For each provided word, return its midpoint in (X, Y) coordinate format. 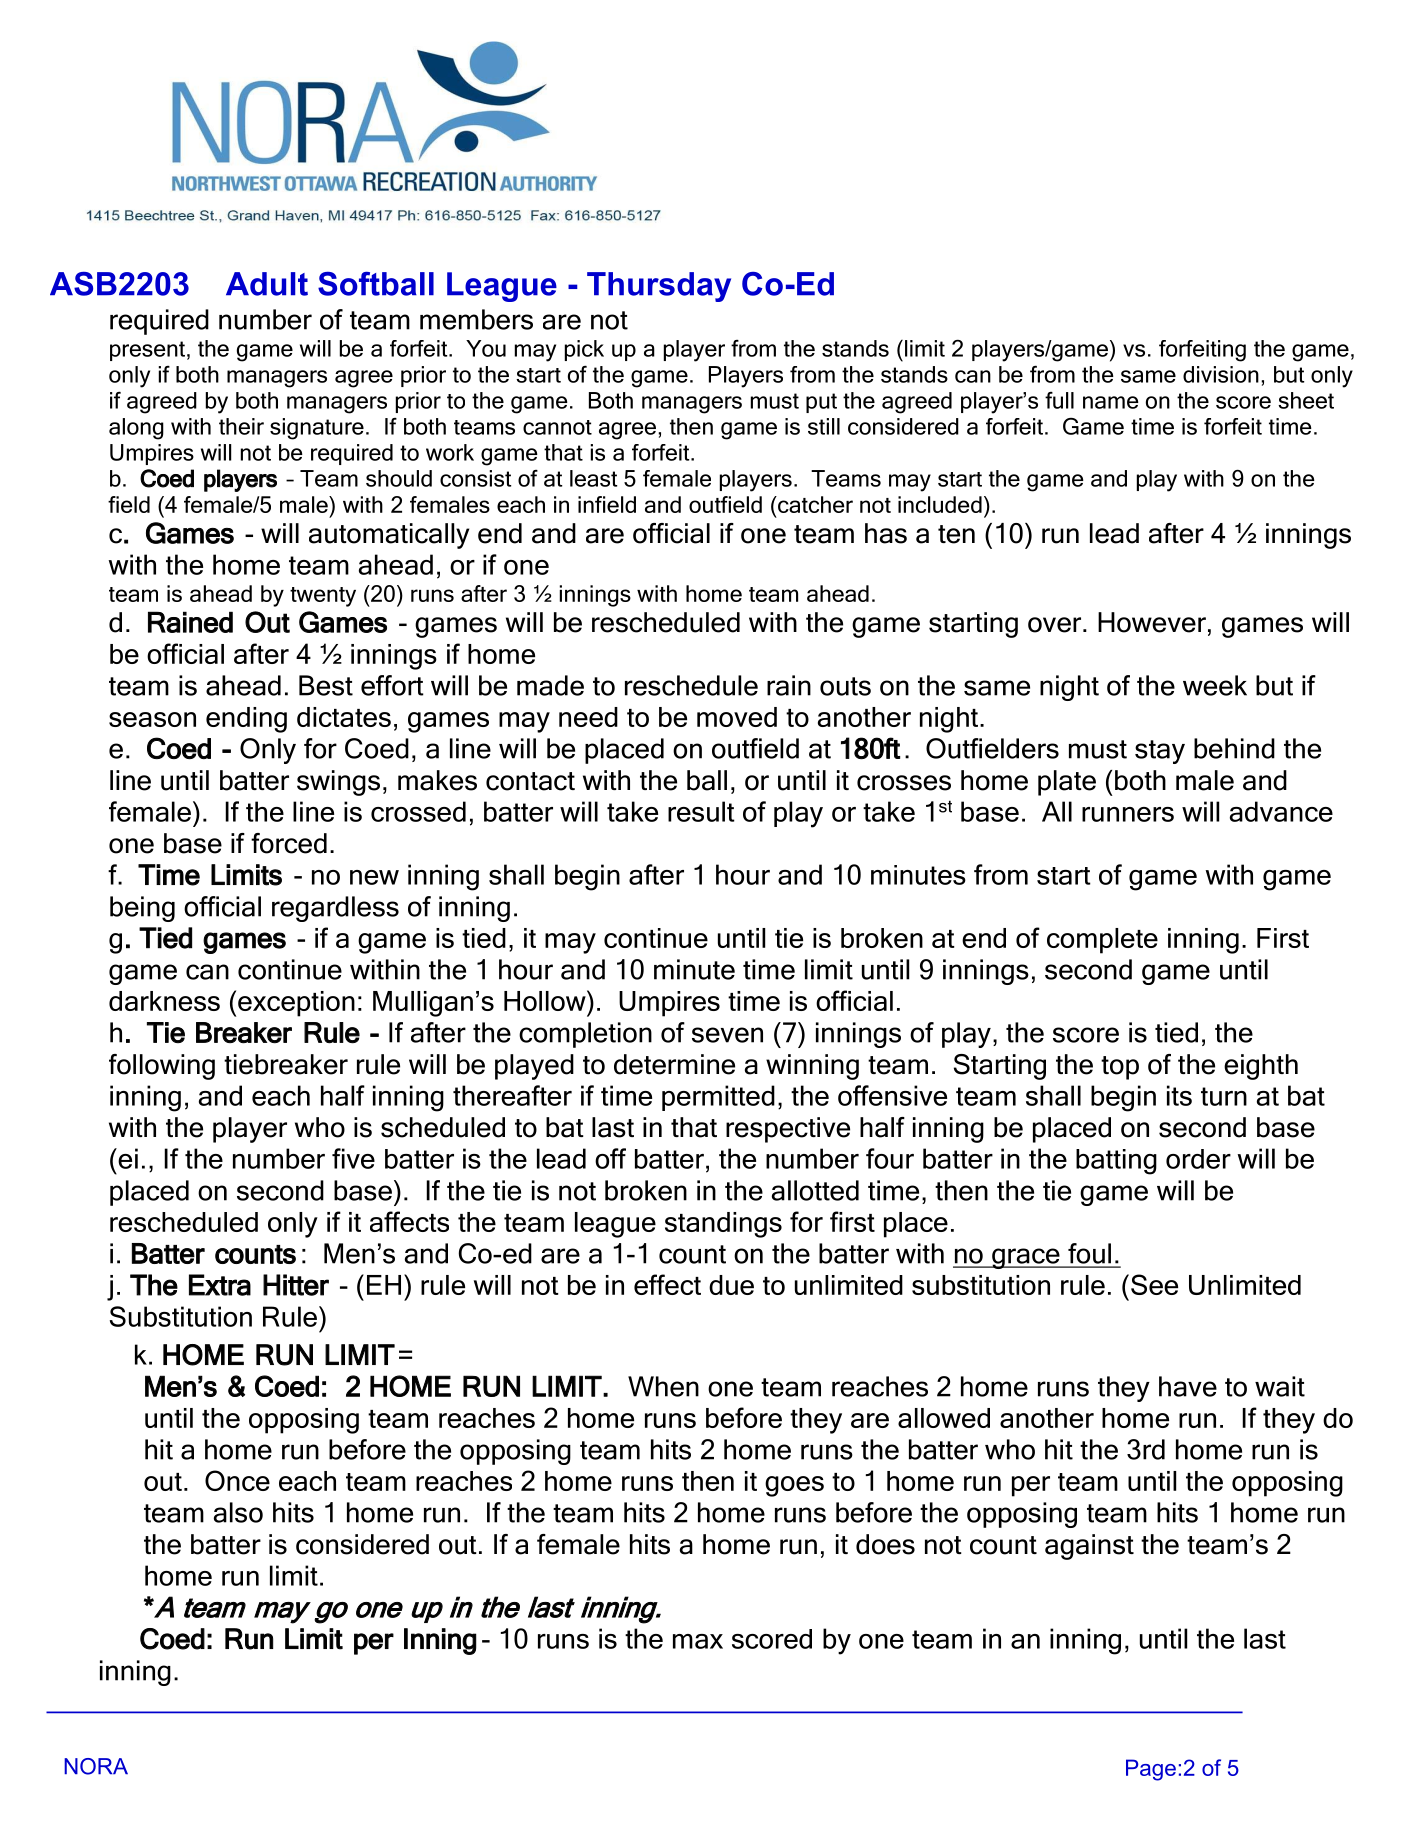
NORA (96, 1766)
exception (296, 1004)
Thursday (659, 287)
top (1120, 1068)
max (698, 1641)
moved (737, 717)
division (1221, 374)
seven (727, 1035)
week (1215, 685)
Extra (220, 1285)
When (663, 1386)
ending (246, 720)
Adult (267, 284)
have (1188, 1386)
